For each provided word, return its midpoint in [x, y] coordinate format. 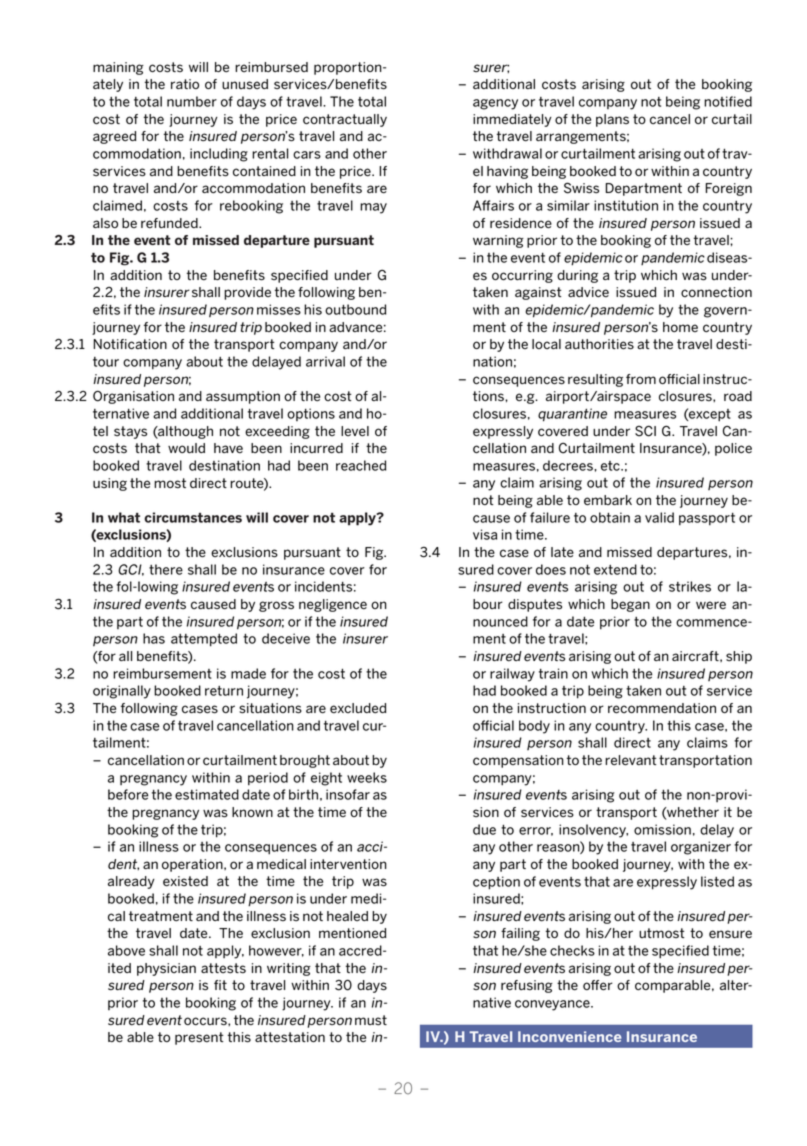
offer [598, 985]
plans [612, 120]
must [371, 1020]
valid [659, 517]
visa [485, 534]
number [192, 101]
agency [495, 104]
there [166, 569]
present [199, 1038]
